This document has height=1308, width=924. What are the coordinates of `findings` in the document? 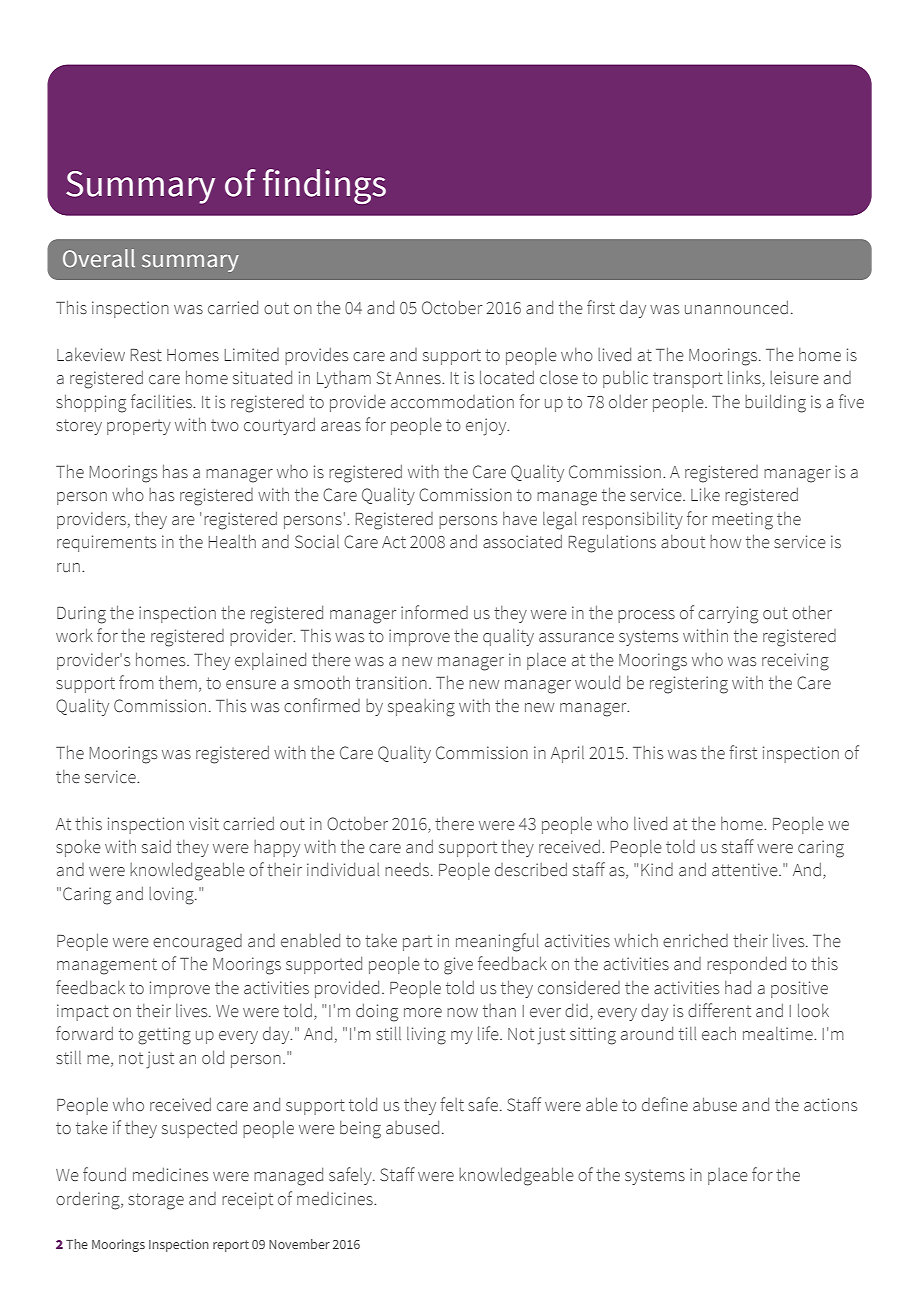 It's located at (324, 186).
